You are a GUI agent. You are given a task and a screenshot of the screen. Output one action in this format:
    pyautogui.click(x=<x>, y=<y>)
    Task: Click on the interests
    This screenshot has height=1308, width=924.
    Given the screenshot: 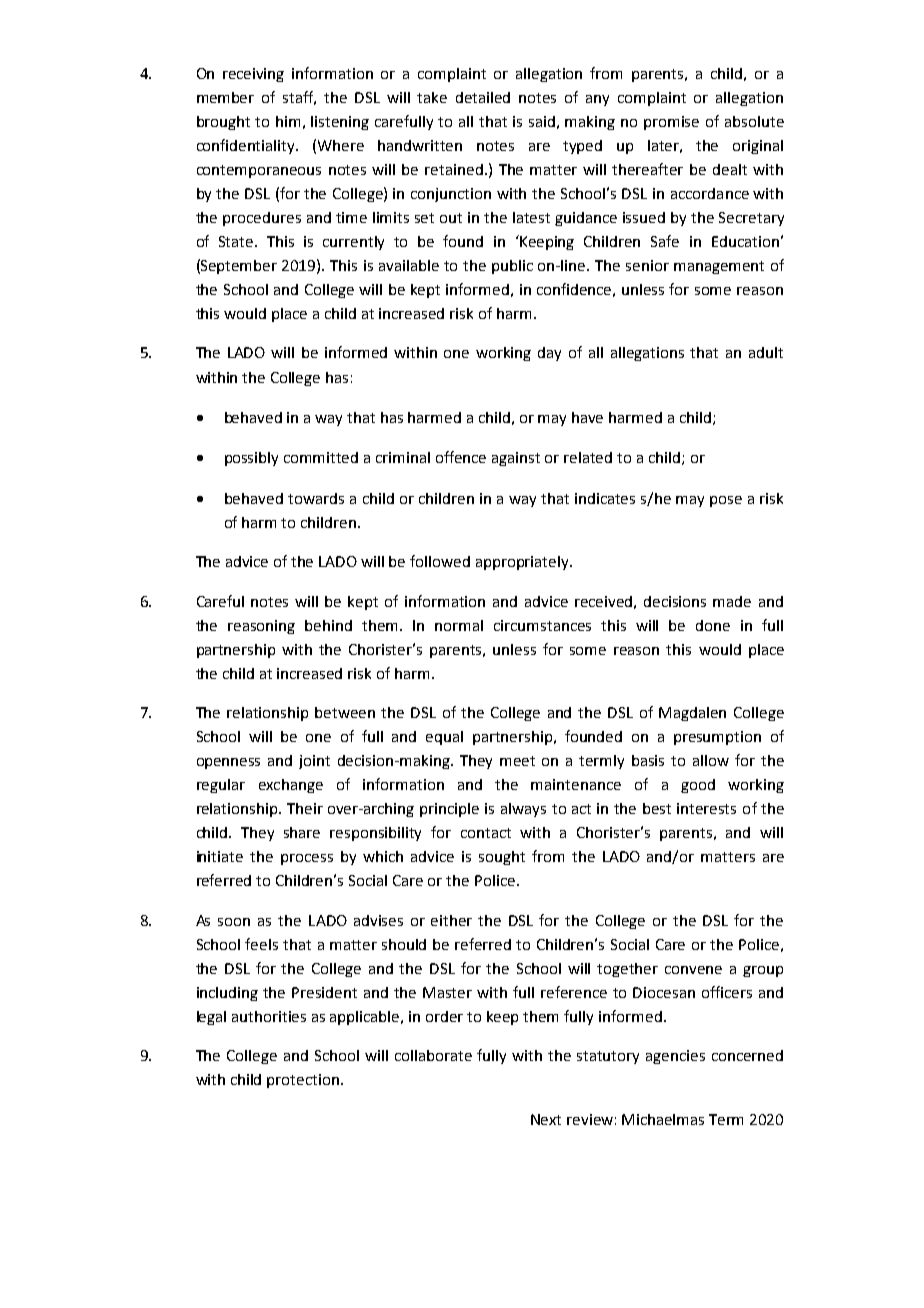 What is the action you would take?
    pyautogui.click(x=706, y=808)
